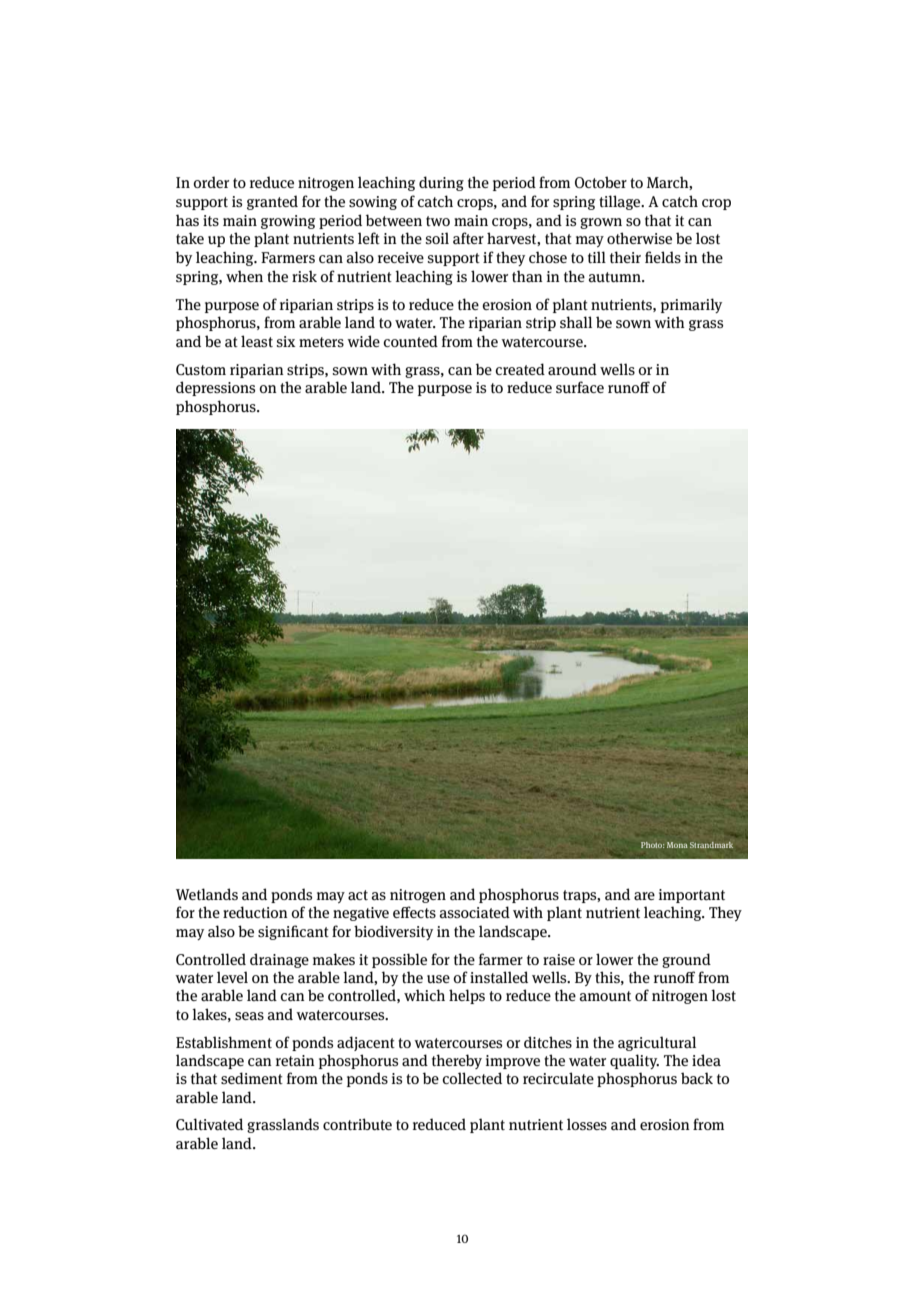 This image has width=924, height=1308. What do you see at coordinates (252, 1078) in the image?
I see `sediment` at bounding box center [252, 1078].
